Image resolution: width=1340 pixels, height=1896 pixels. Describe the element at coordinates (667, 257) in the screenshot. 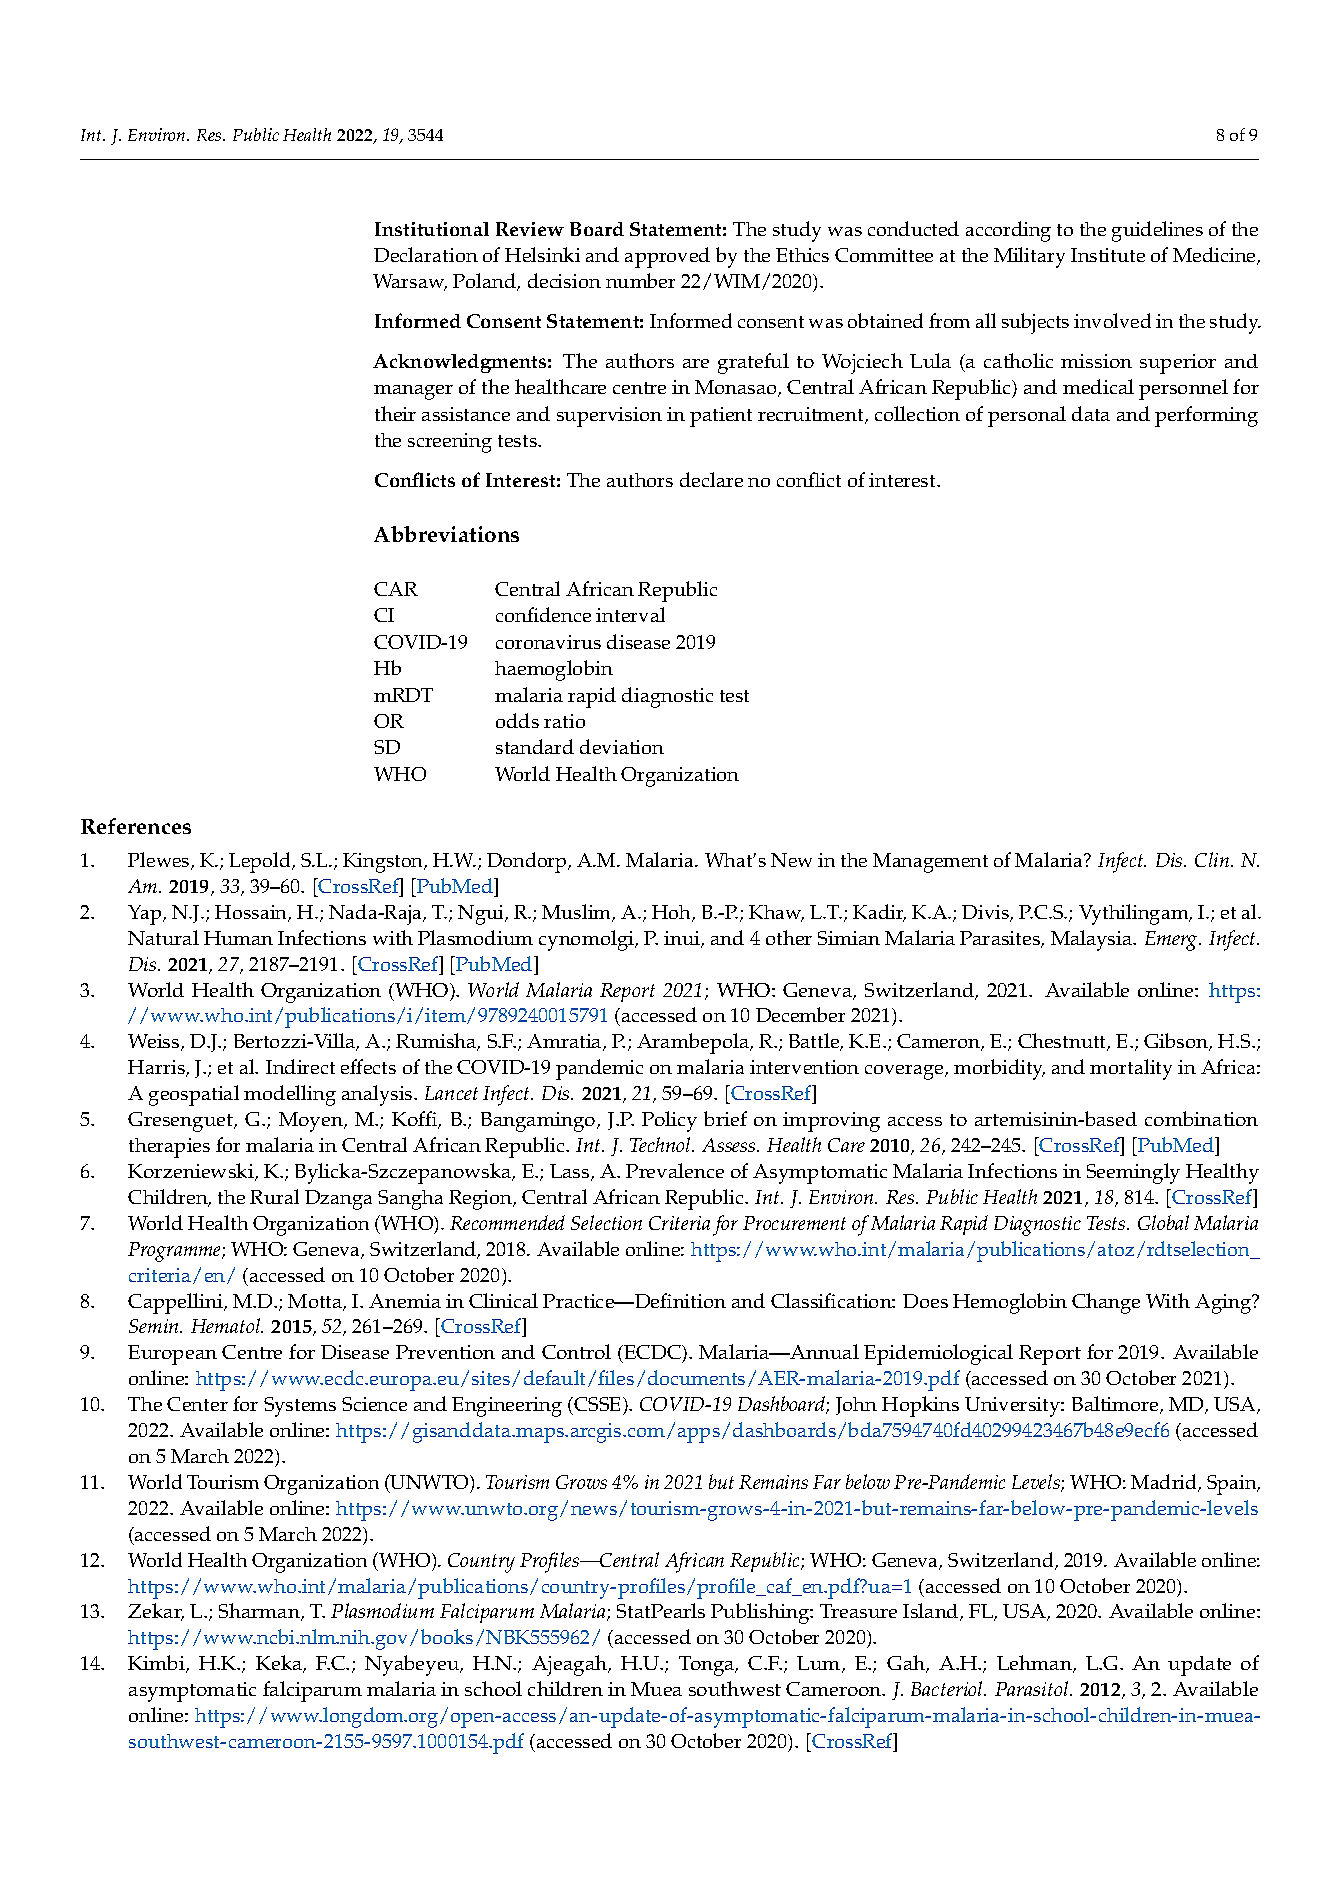

I see `approved` at that location.
